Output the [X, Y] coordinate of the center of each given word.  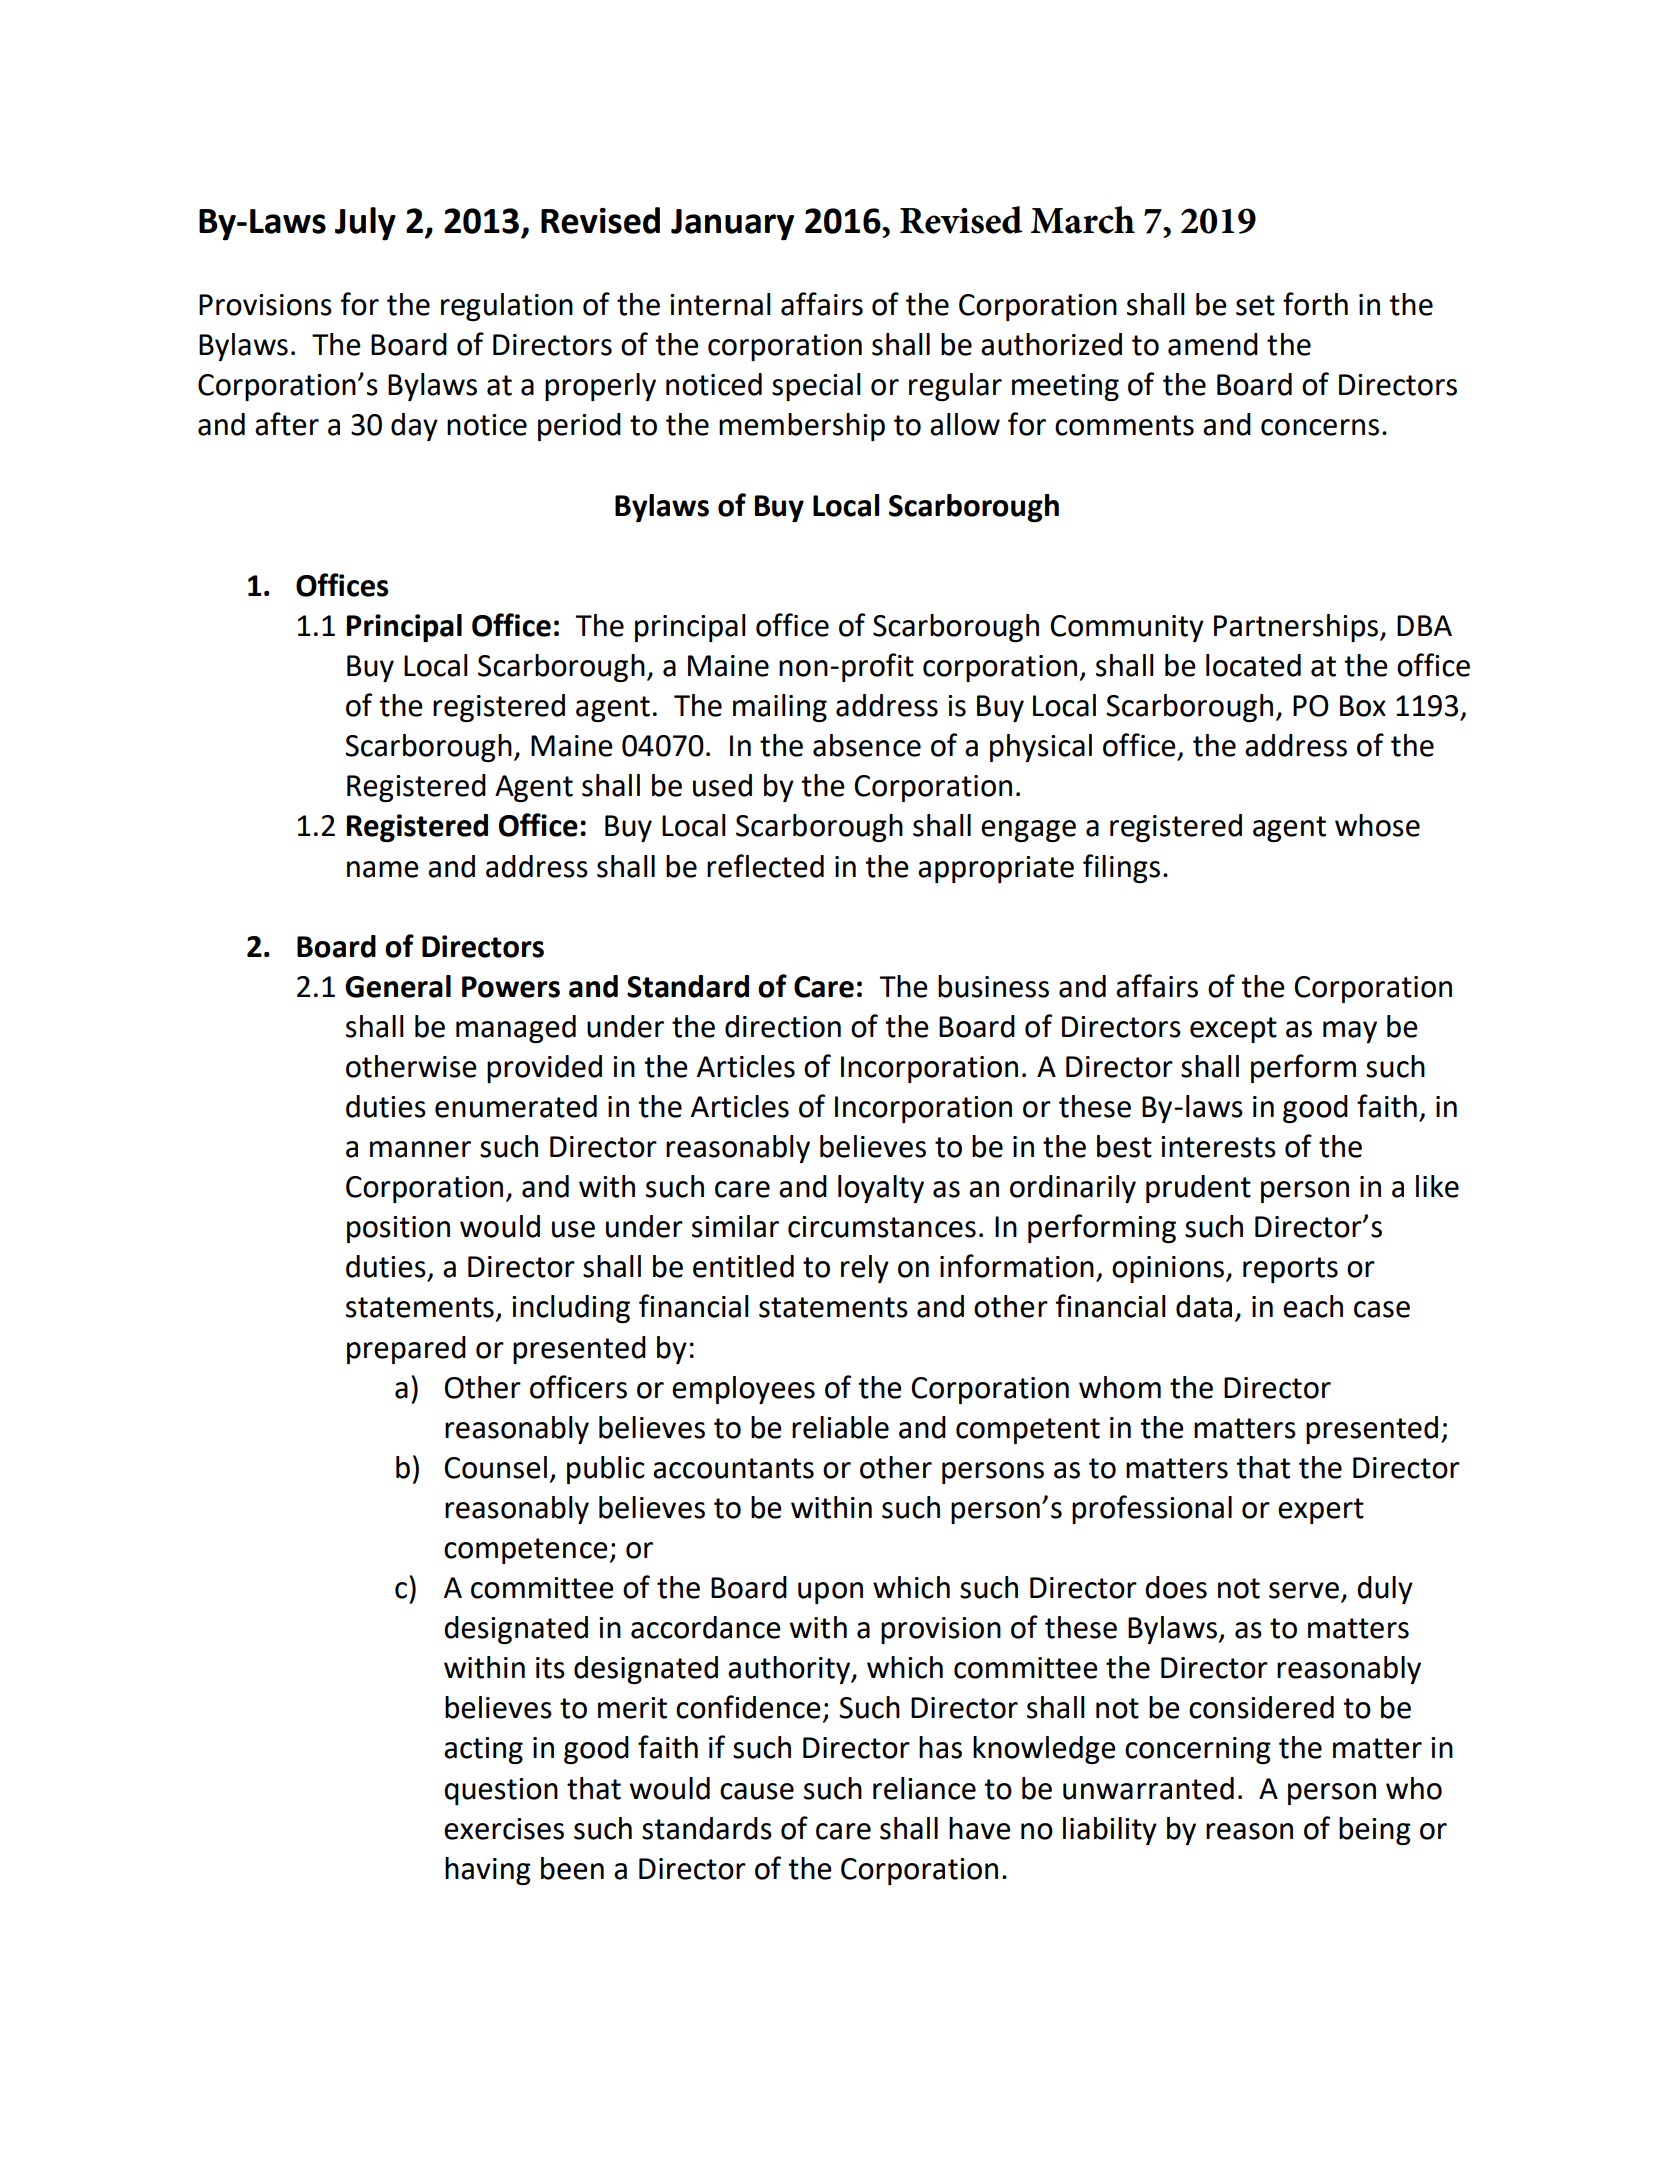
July [365, 224]
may [1350, 1032]
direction [783, 1026]
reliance [924, 1788]
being [1375, 1831]
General [398, 986]
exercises [504, 1829]
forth [1315, 304]
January [732, 225]
